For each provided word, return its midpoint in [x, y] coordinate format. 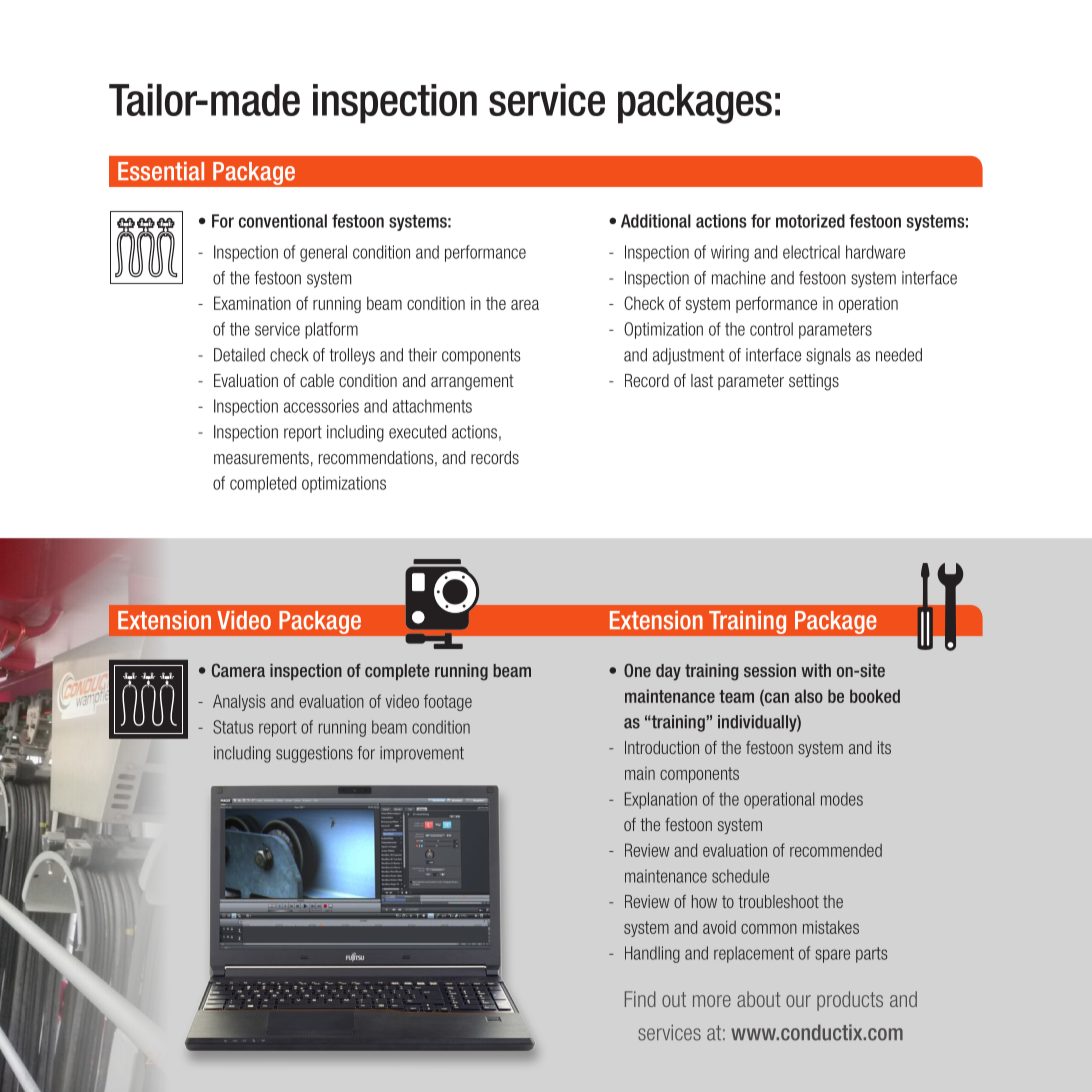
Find [640, 999]
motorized [810, 221]
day [668, 672]
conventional [283, 221]
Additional [656, 221]
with [816, 670]
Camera [238, 670]
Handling [652, 954]
